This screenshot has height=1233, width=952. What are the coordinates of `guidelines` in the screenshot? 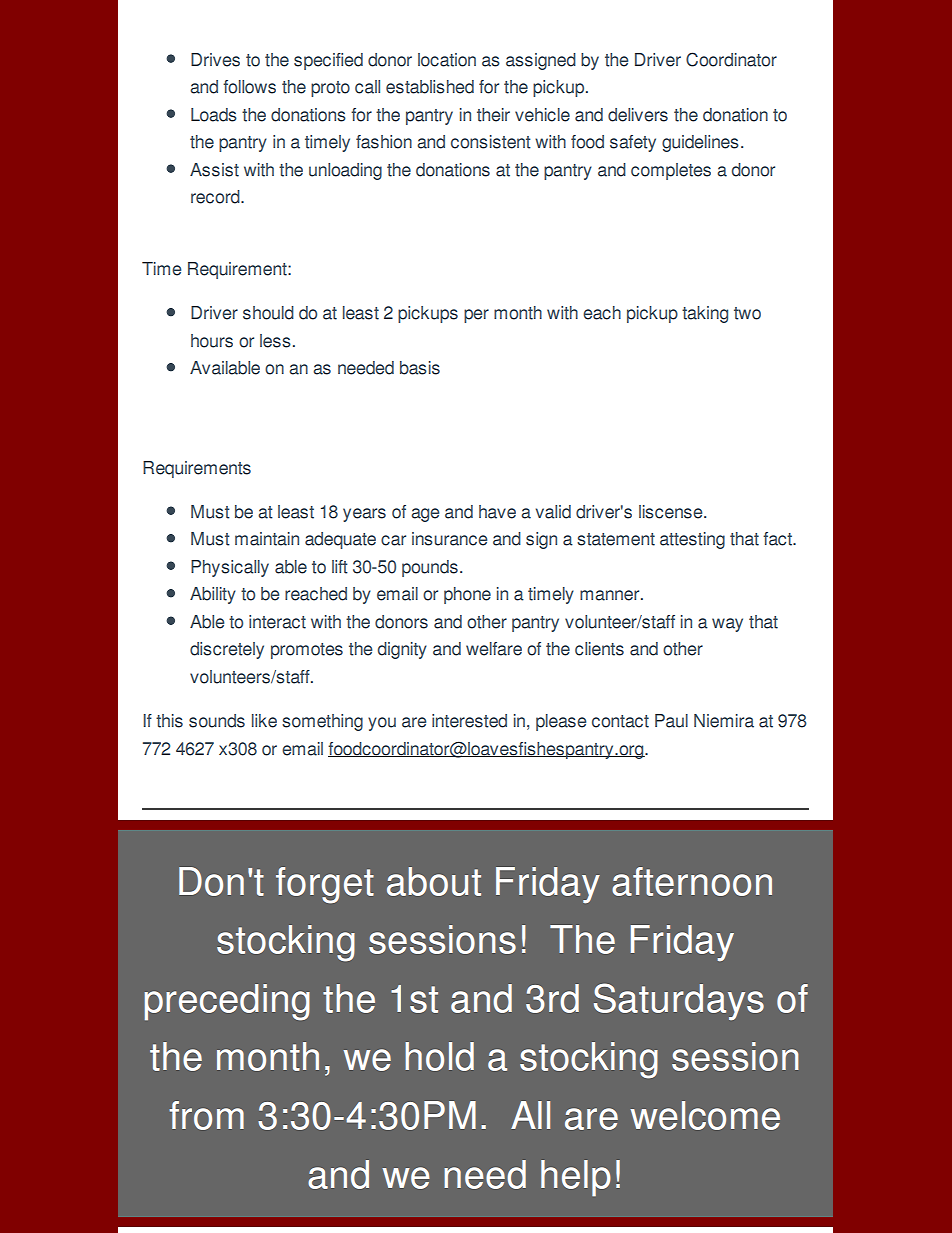 It's located at (700, 143).
